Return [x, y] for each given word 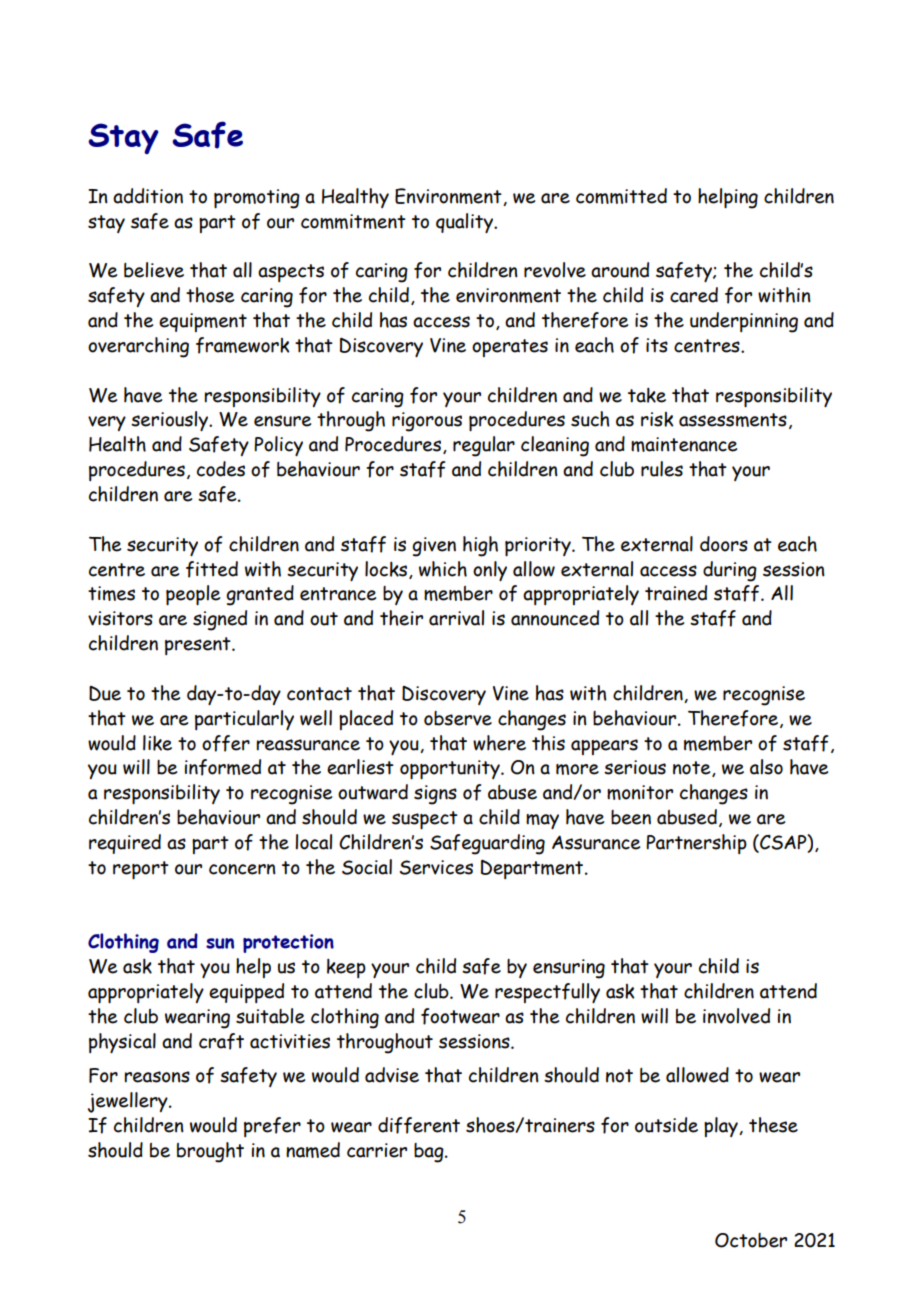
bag [430, 1153]
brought [210, 1152]
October [751, 1240]
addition [148, 196]
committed [621, 196]
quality [465, 223]
